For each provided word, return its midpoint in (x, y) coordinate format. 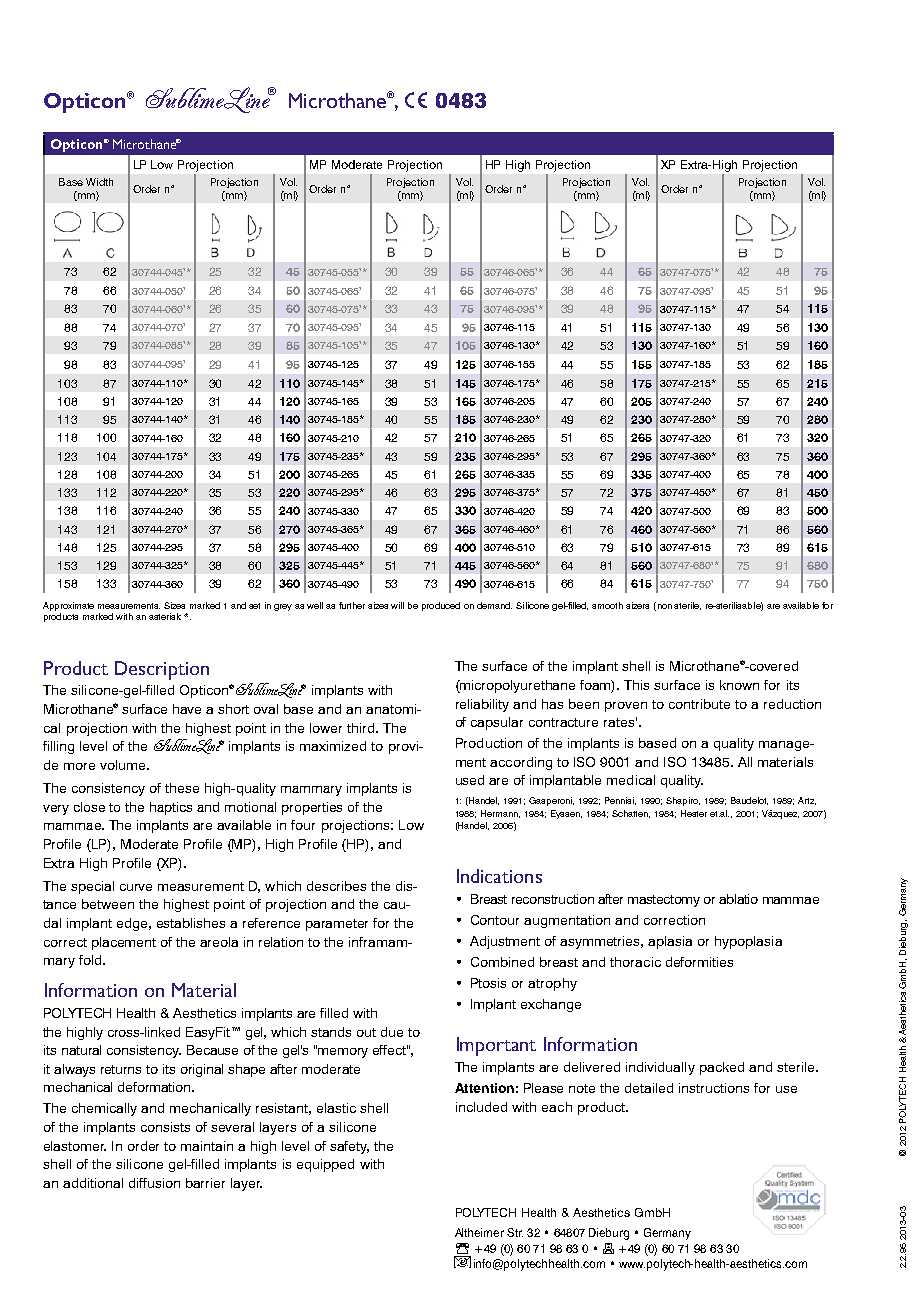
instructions (714, 1088)
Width (99, 182)
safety (349, 1147)
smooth (607, 605)
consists (165, 1127)
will (397, 605)
